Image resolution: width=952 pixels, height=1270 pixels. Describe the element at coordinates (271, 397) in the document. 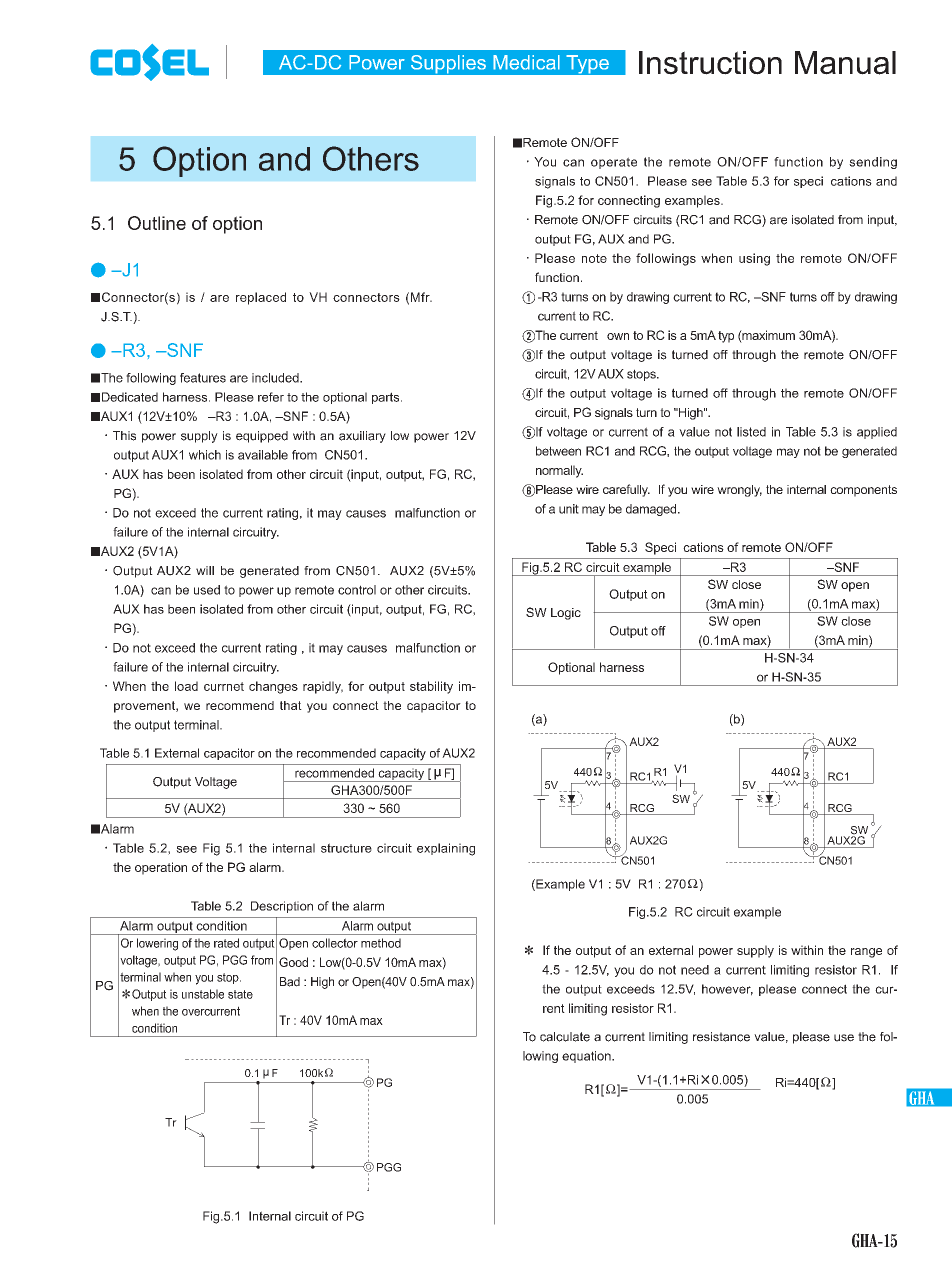

I see `refer` at that location.
